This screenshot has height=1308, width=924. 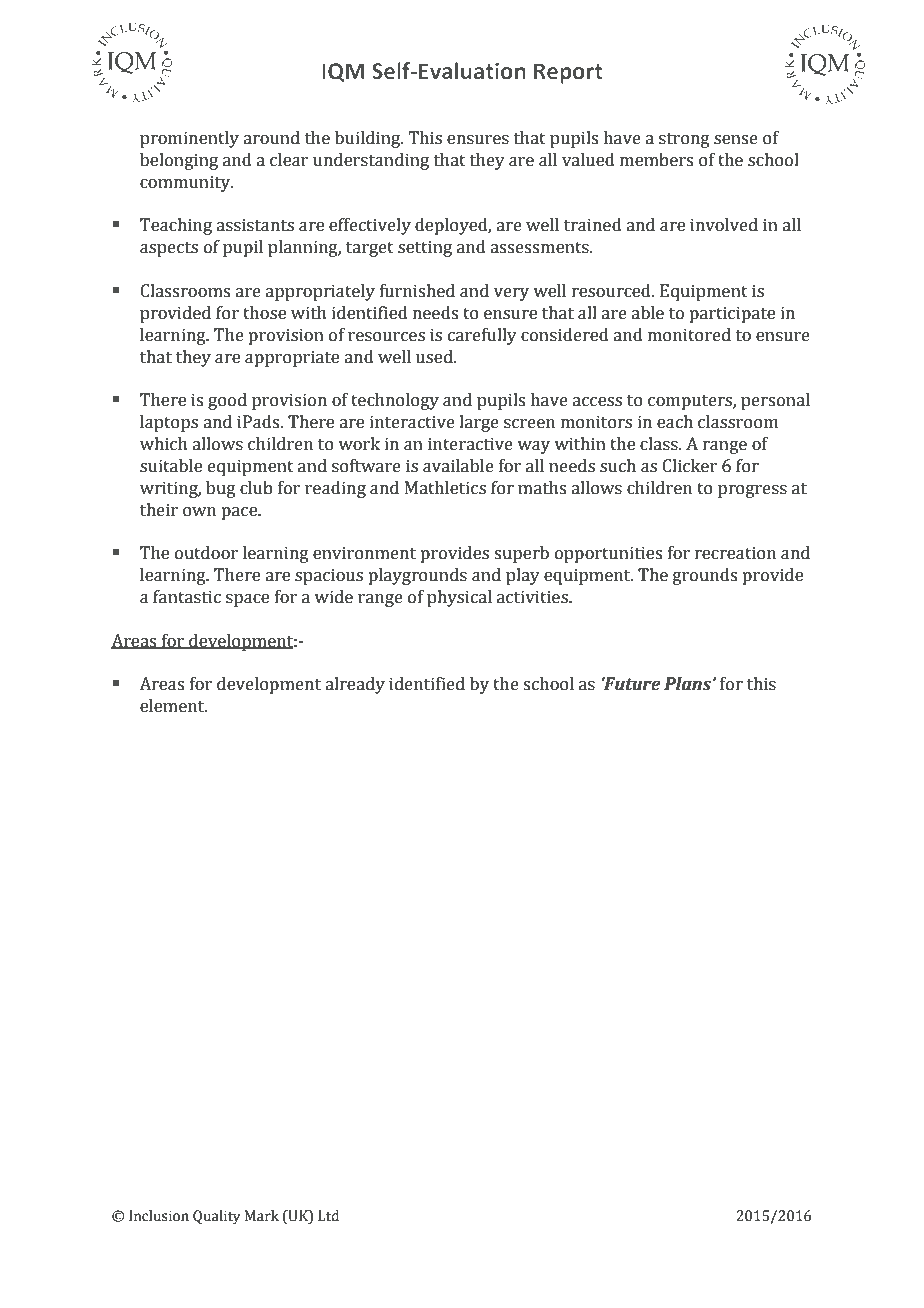 What do you see at coordinates (369, 139) in the screenshot?
I see `building` at bounding box center [369, 139].
